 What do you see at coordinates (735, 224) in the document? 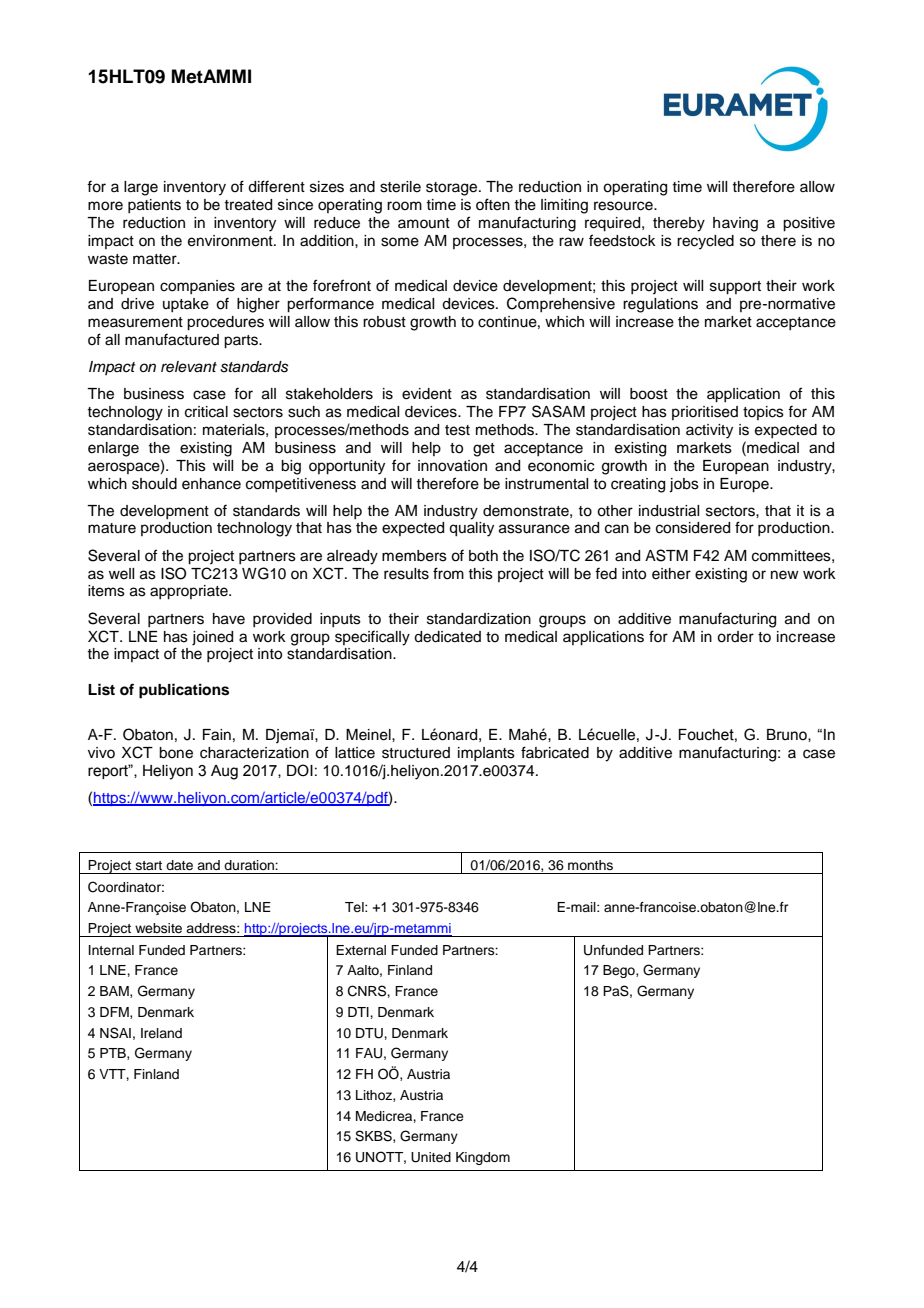
I see `having` at bounding box center [735, 224].
